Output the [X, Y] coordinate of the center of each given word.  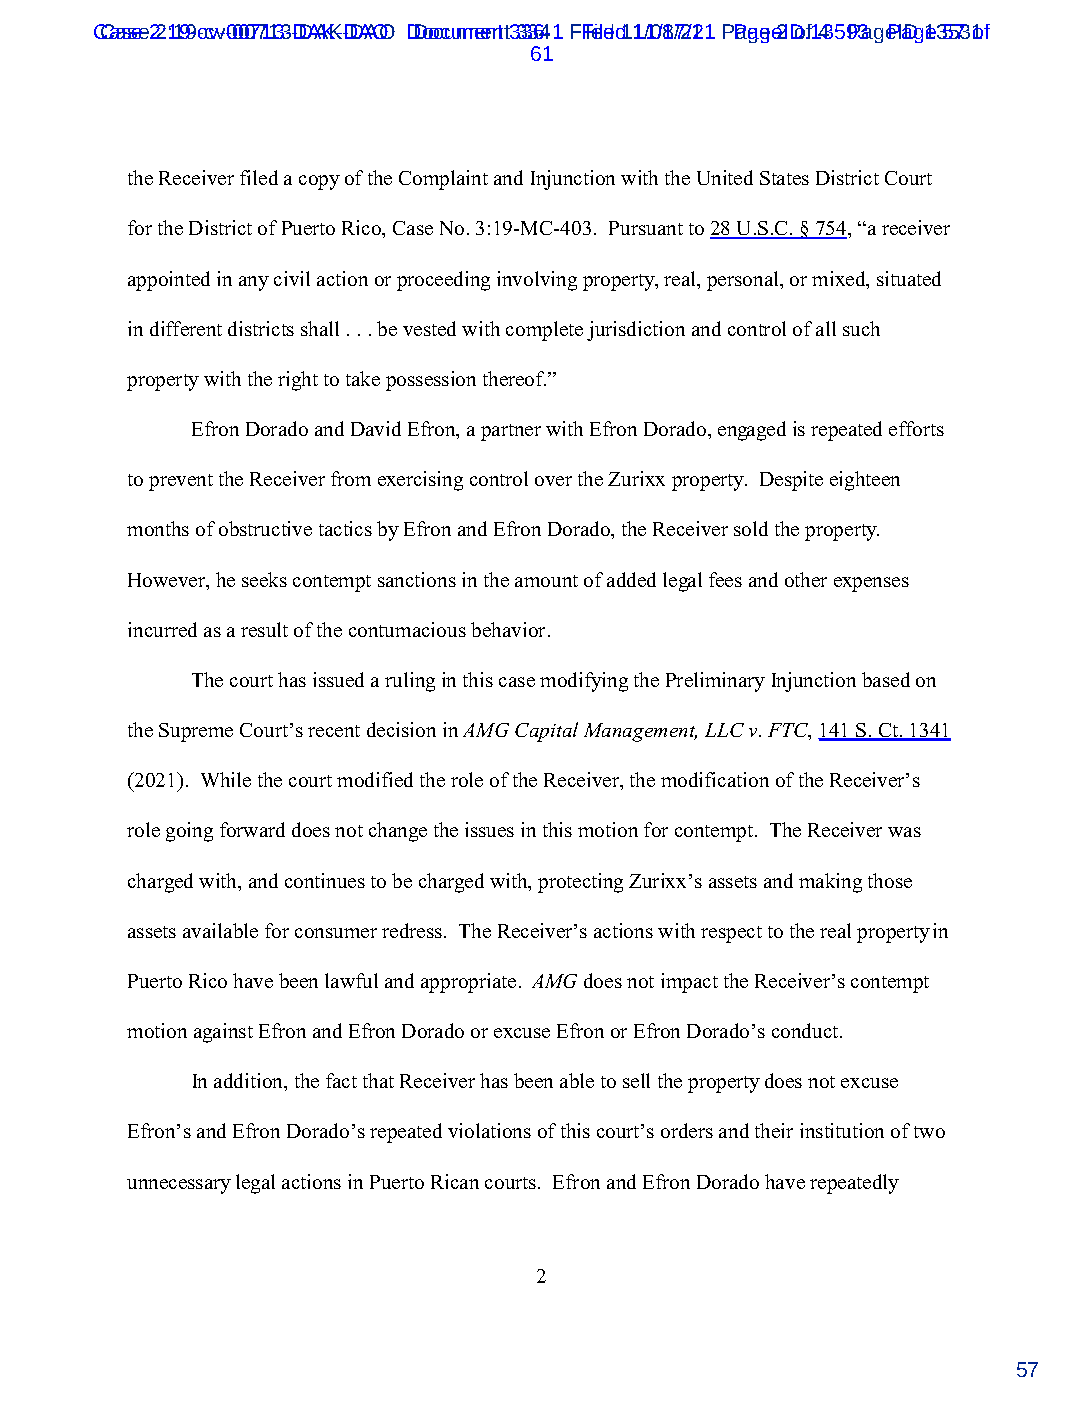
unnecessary [179, 1186]
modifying [584, 682]
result [264, 629]
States [784, 178]
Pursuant [646, 228]
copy [319, 182]
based [886, 679]
